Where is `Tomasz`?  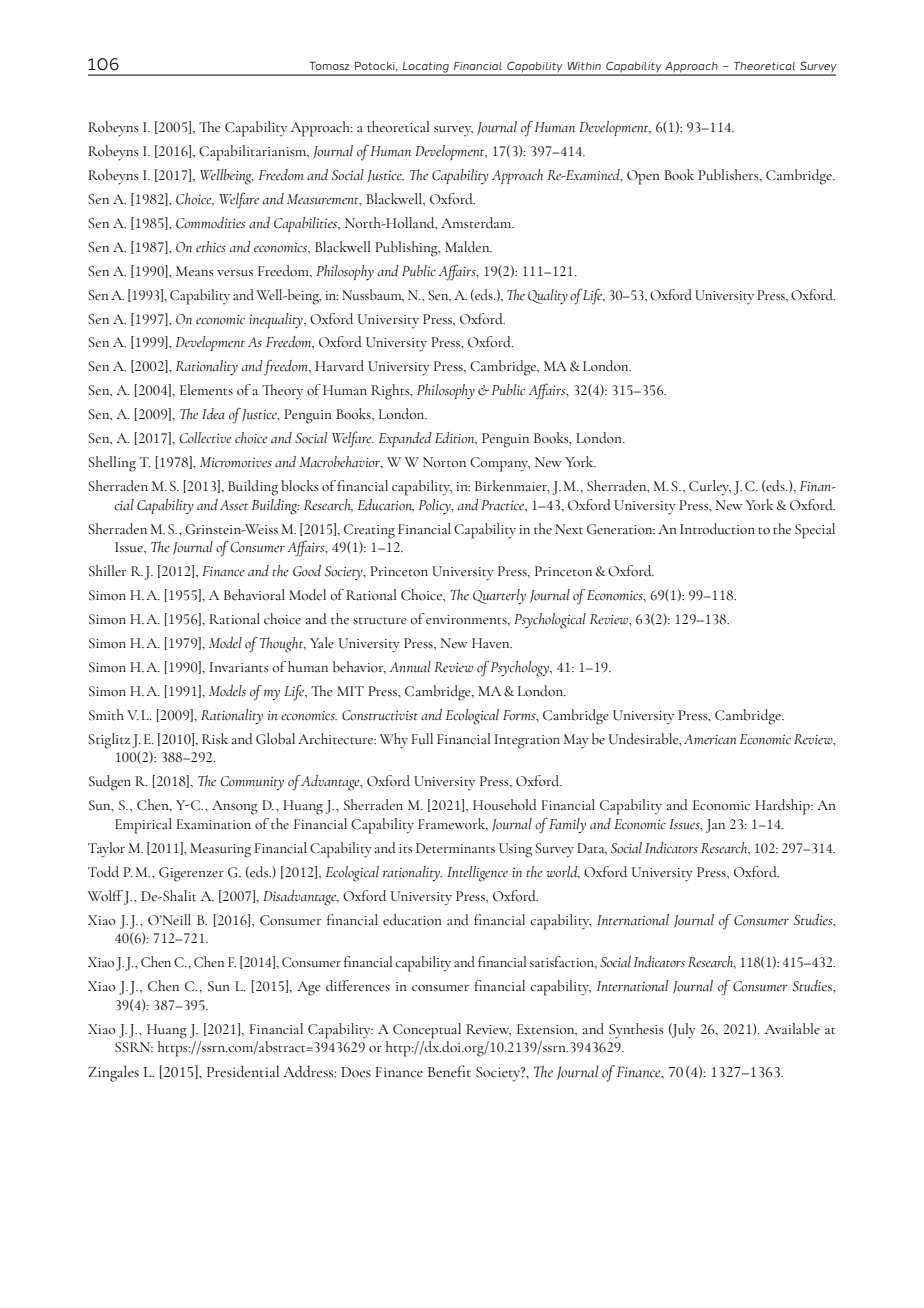 Tomasz is located at coordinates (329, 66).
